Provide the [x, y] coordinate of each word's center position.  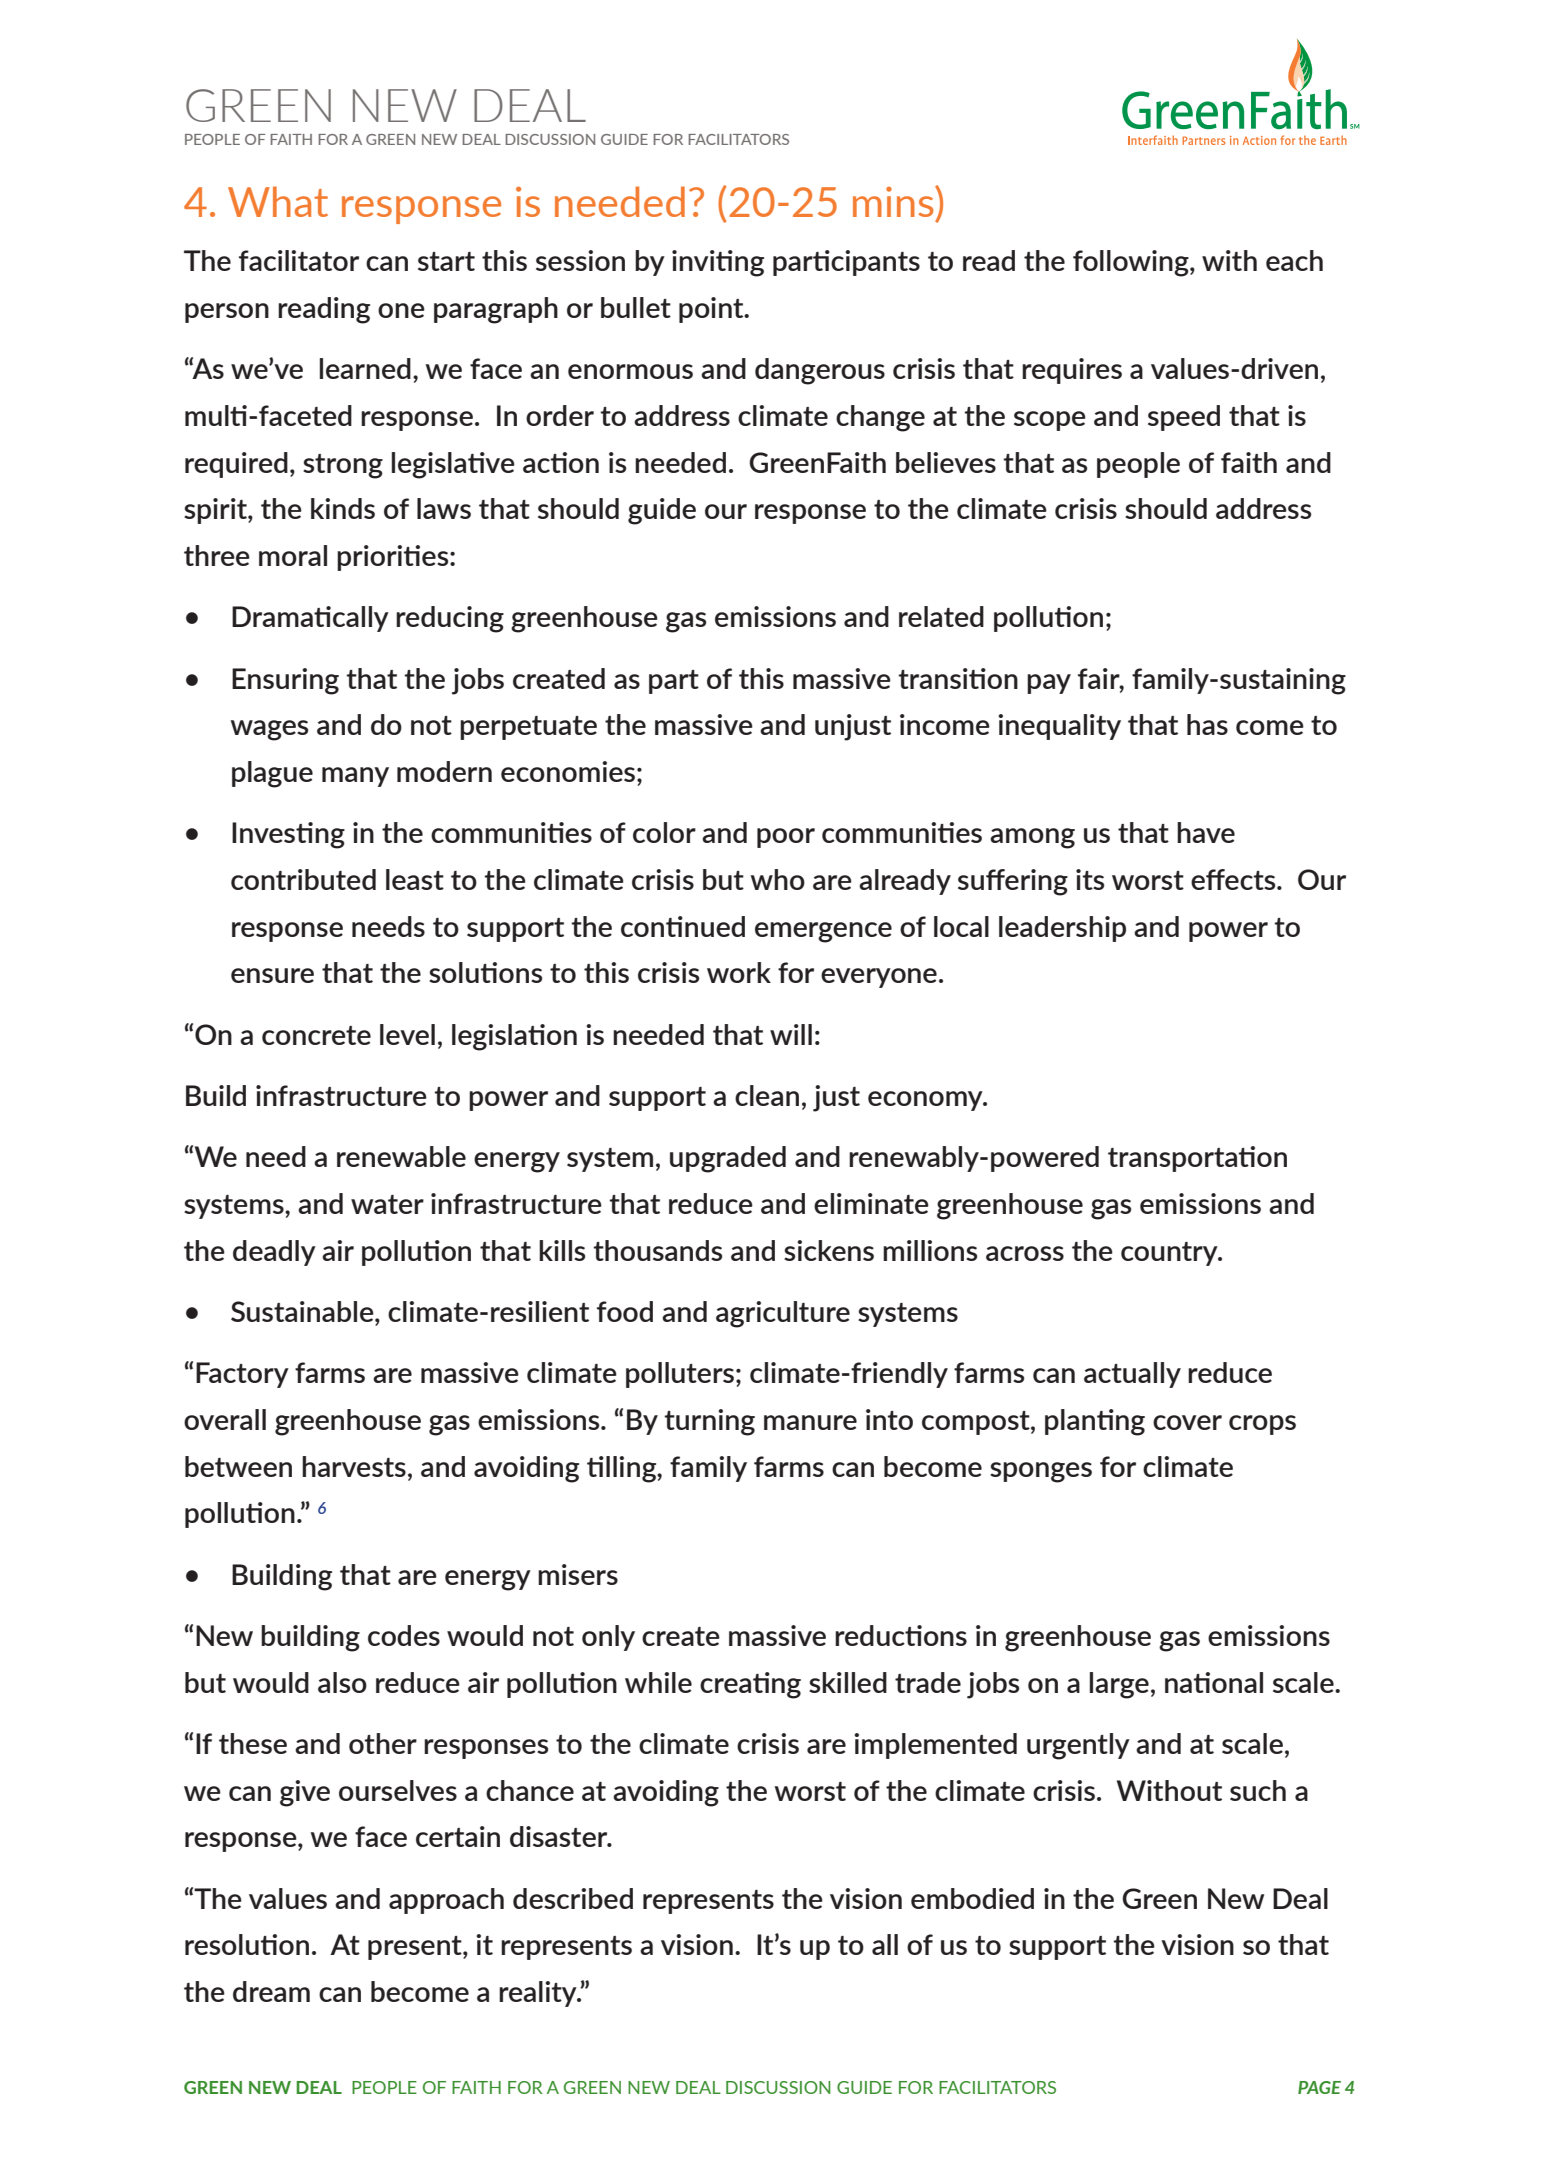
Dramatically [310, 619]
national [1214, 1682]
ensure [272, 975]
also [342, 1682]
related [941, 616]
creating [750, 1685]
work [739, 972]
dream [271, 1991]
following [1132, 263]
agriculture [783, 1314]
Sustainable [303, 1313]
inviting [718, 263]
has [1207, 724]
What [278, 201]
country [1170, 1254]
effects [1234, 879]
